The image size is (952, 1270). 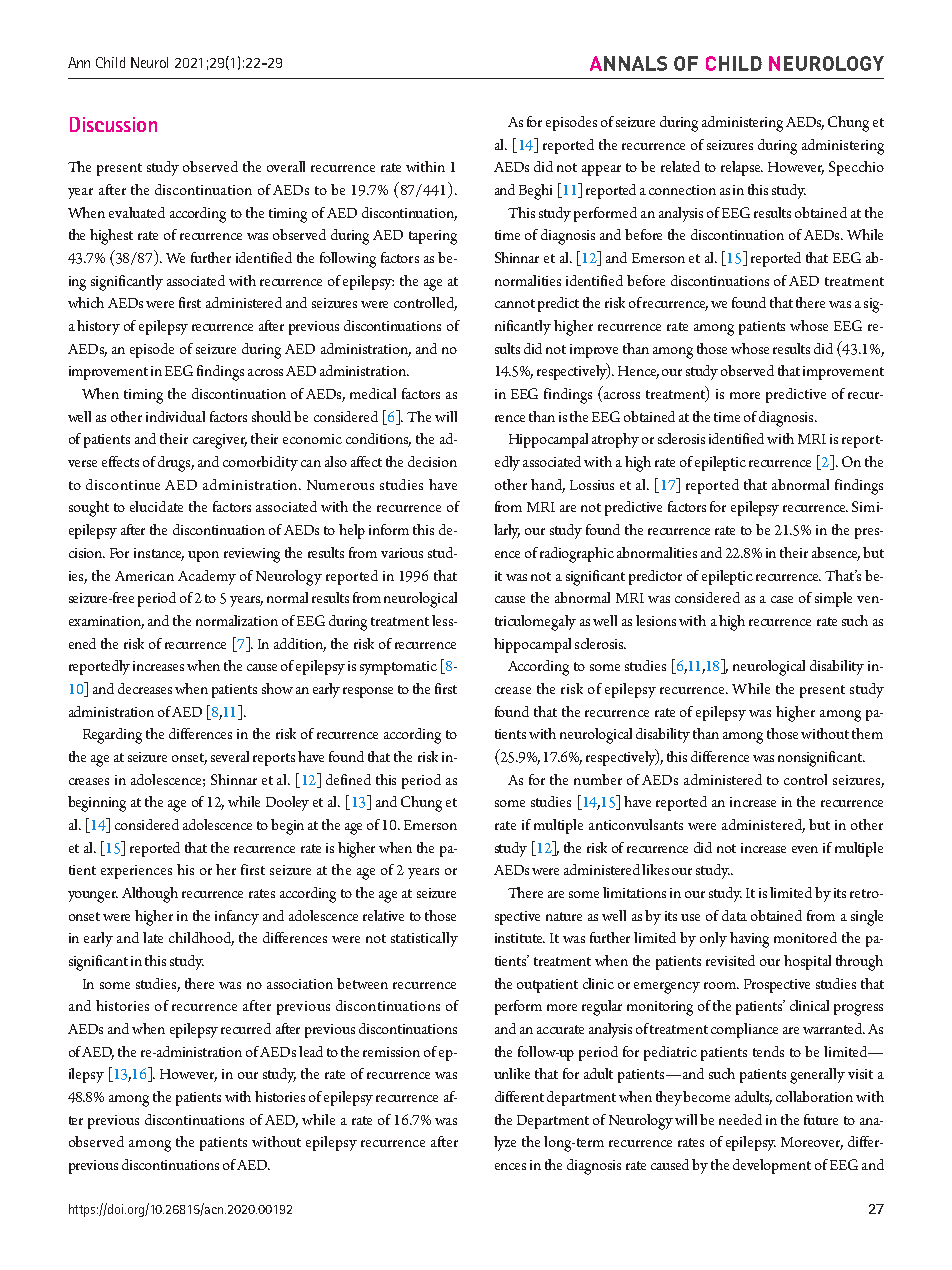 What do you see at coordinates (742, 168) in the screenshot?
I see `relapse` at bounding box center [742, 168].
